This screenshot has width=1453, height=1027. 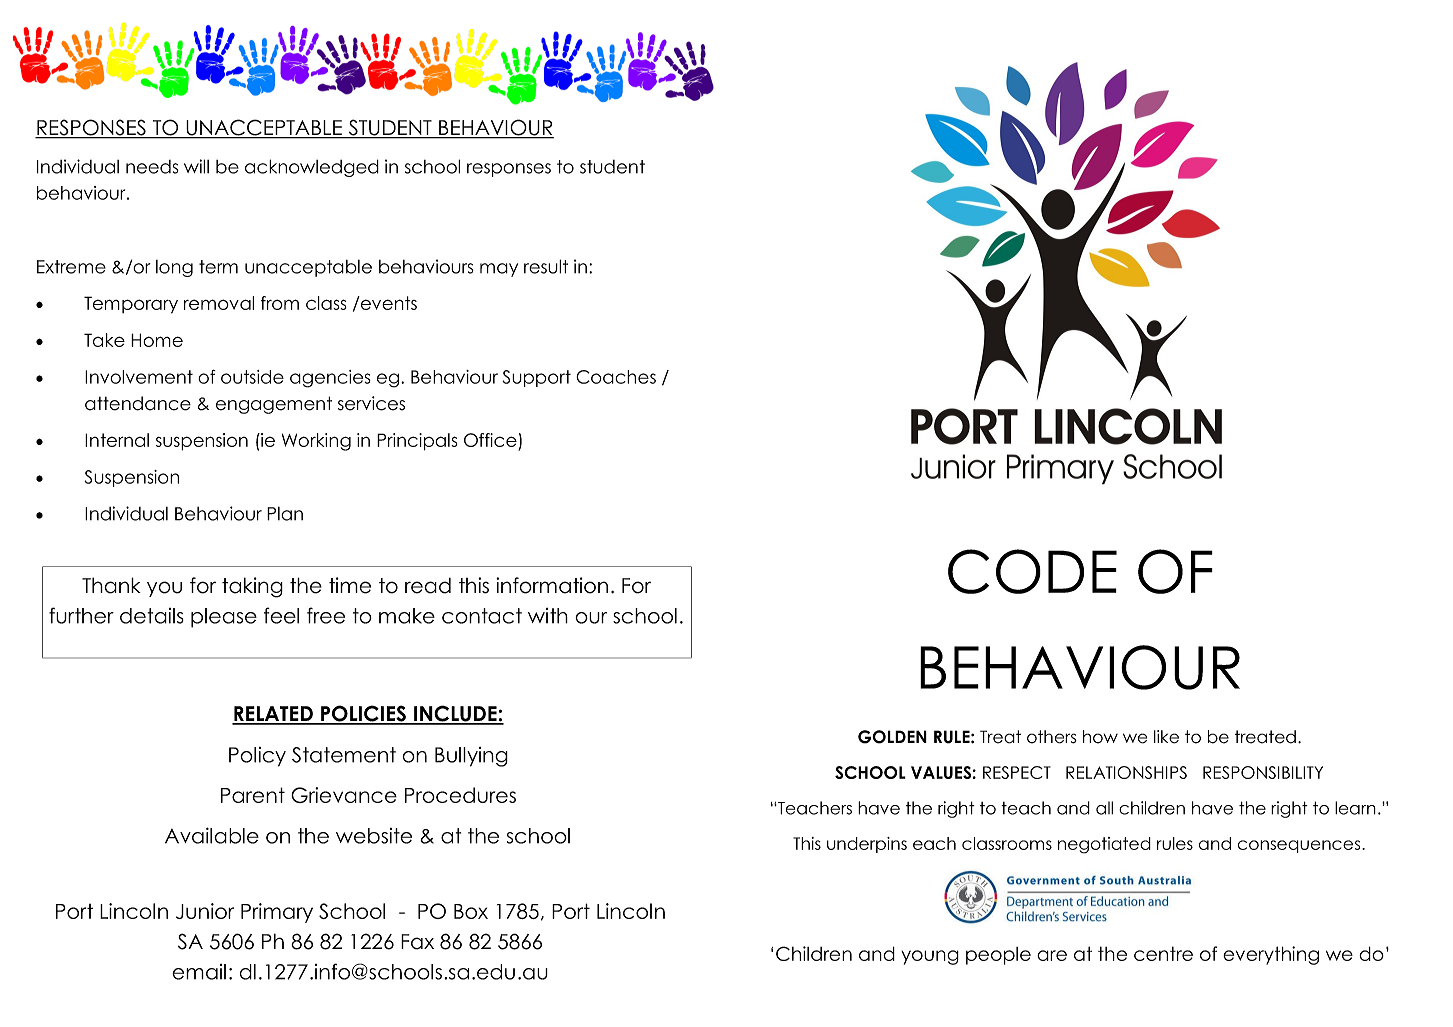 What do you see at coordinates (490, 440) in the screenshot?
I see `Office` at bounding box center [490, 440].
